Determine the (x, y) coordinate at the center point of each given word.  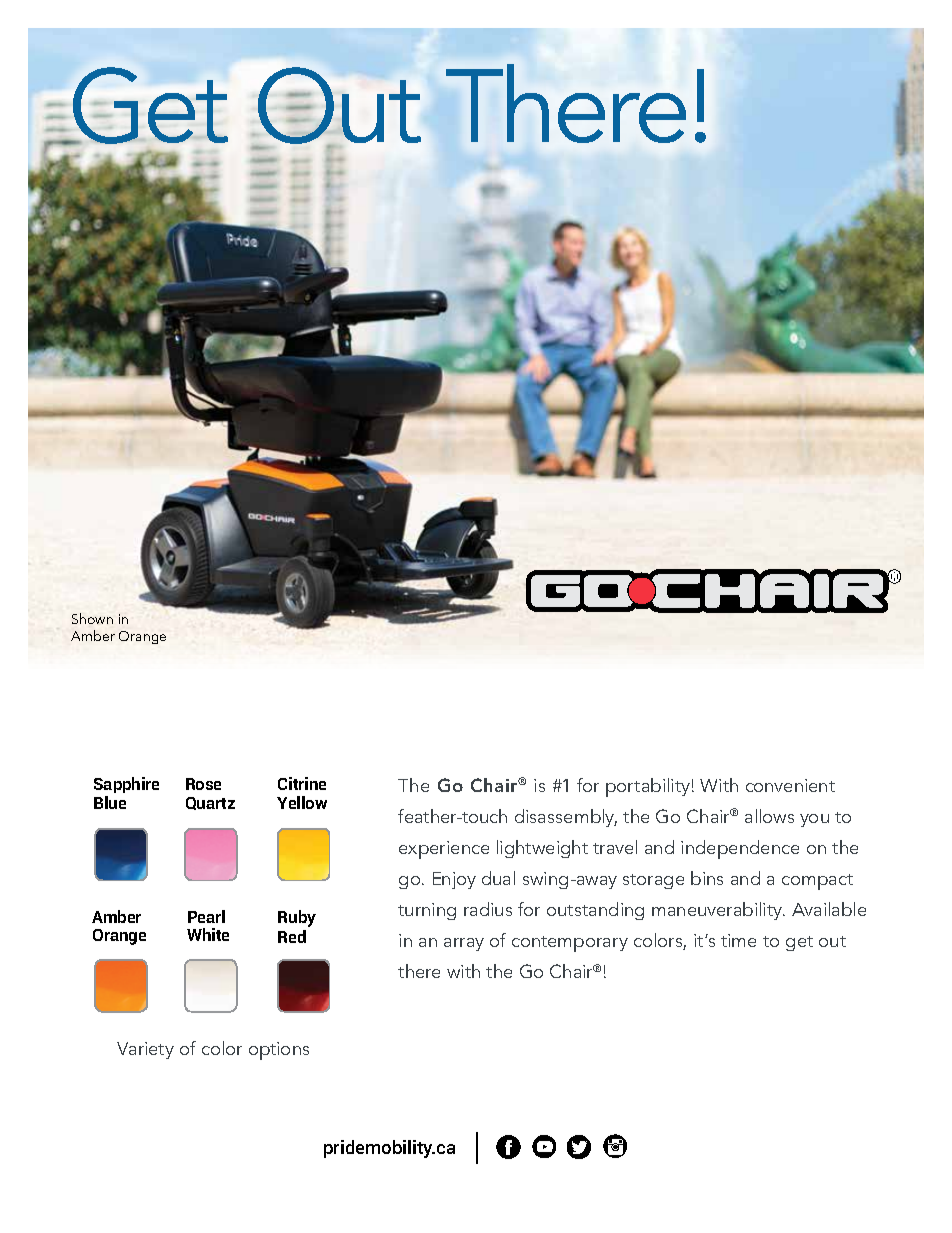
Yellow (302, 802)
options (279, 1051)
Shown (92, 618)
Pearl (206, 916)
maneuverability (718, 911)
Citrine (302, 783)
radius (488, 909)
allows (769, 816)
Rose (203, 784)
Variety (145, 1050)
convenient (790, 785)
